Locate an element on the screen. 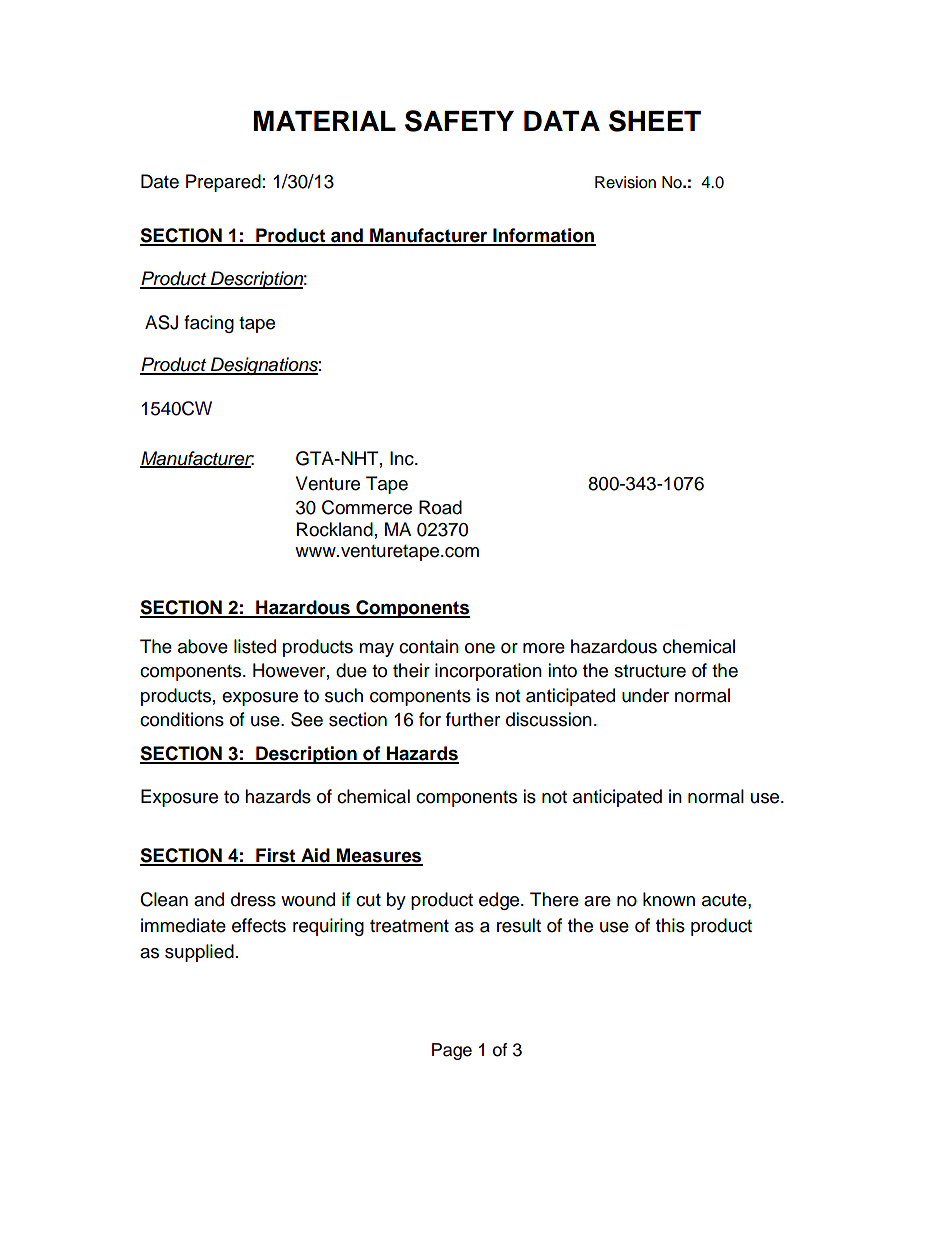 This screenshot has height=1233, width=952. Road is located at coordinates (440, 507).
